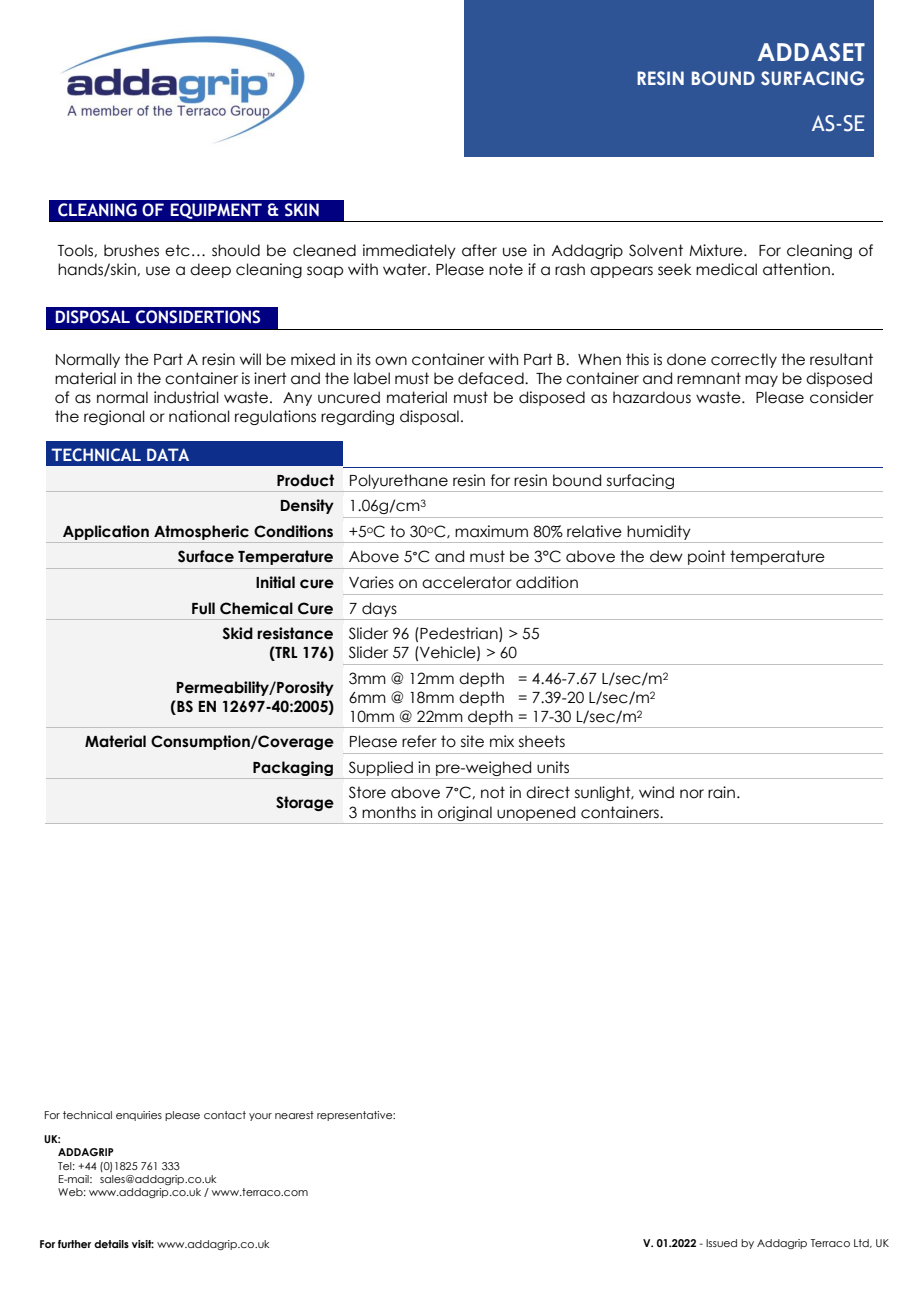 The width and height of the document is (924, 1307). What do you see at coordinates (467, 582) in the document?
I see `accelerator` at bounding box center [467, 582].
